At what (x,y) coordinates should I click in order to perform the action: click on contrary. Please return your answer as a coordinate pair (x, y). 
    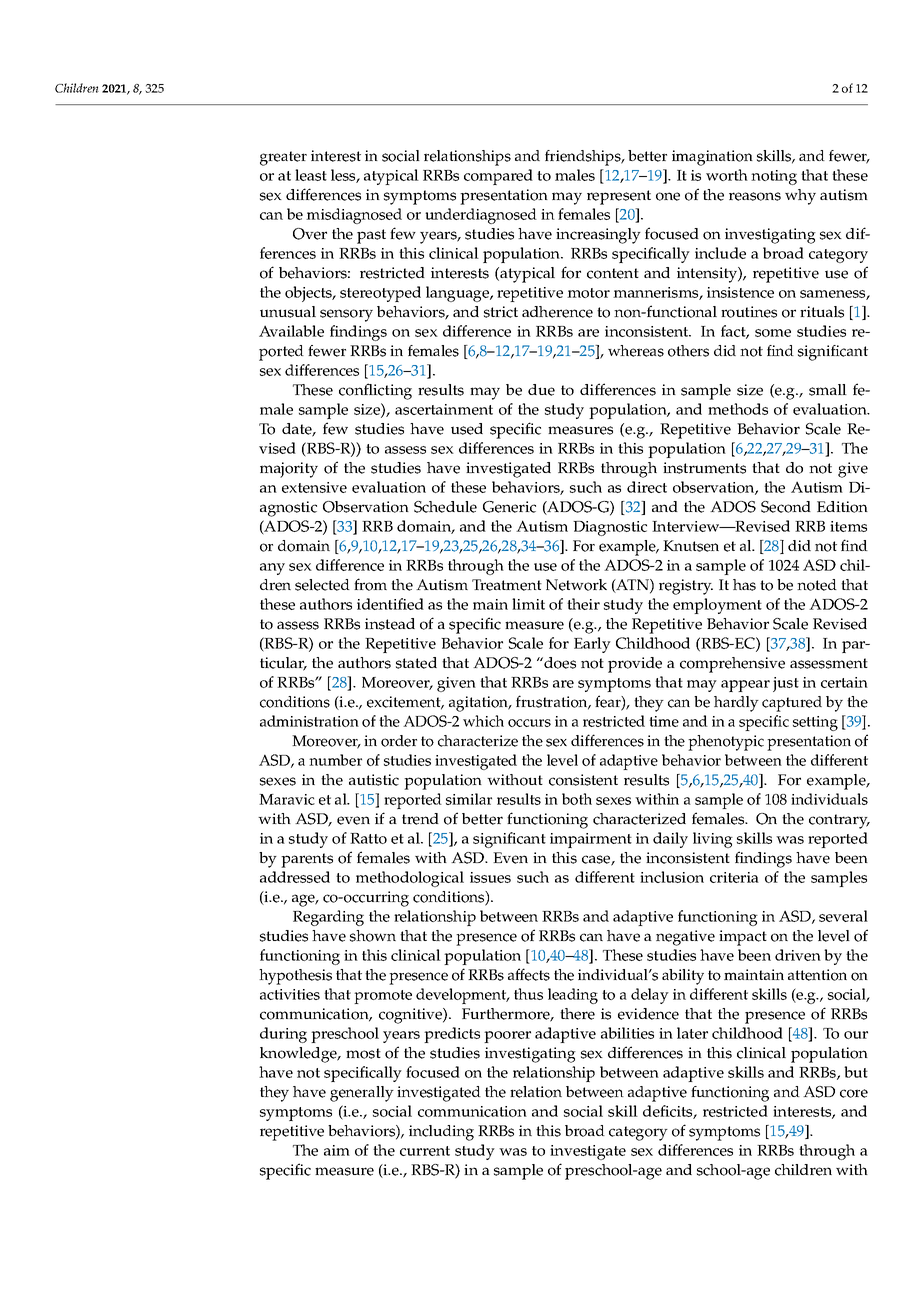
    Looking at the image, I should click on (839, 821).
